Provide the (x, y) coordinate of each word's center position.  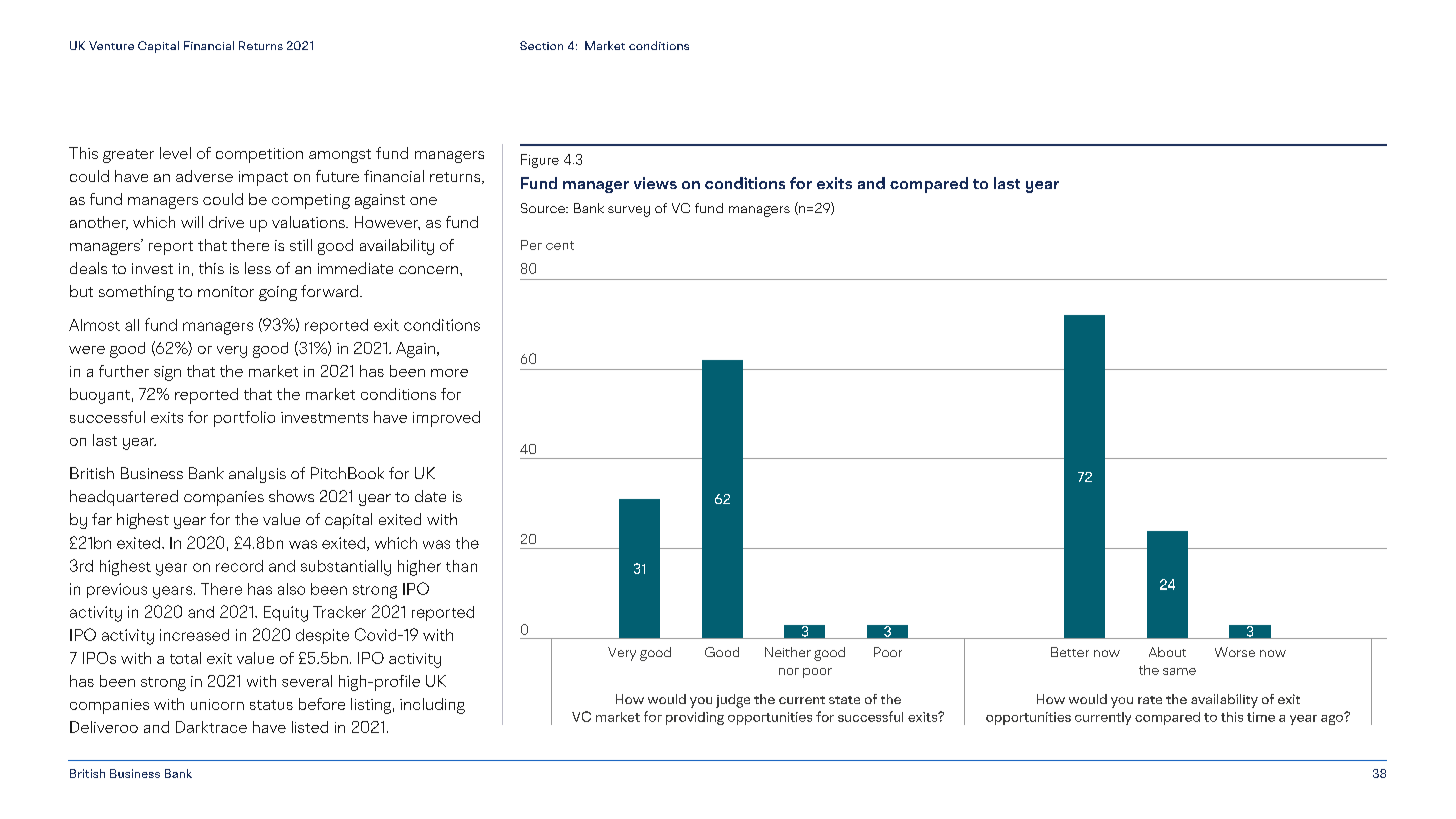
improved (446, 419)
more (449, 373)
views (655, 183)
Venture (111, 45)
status (271, 705)
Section (541, 45)
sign (167, 373)
